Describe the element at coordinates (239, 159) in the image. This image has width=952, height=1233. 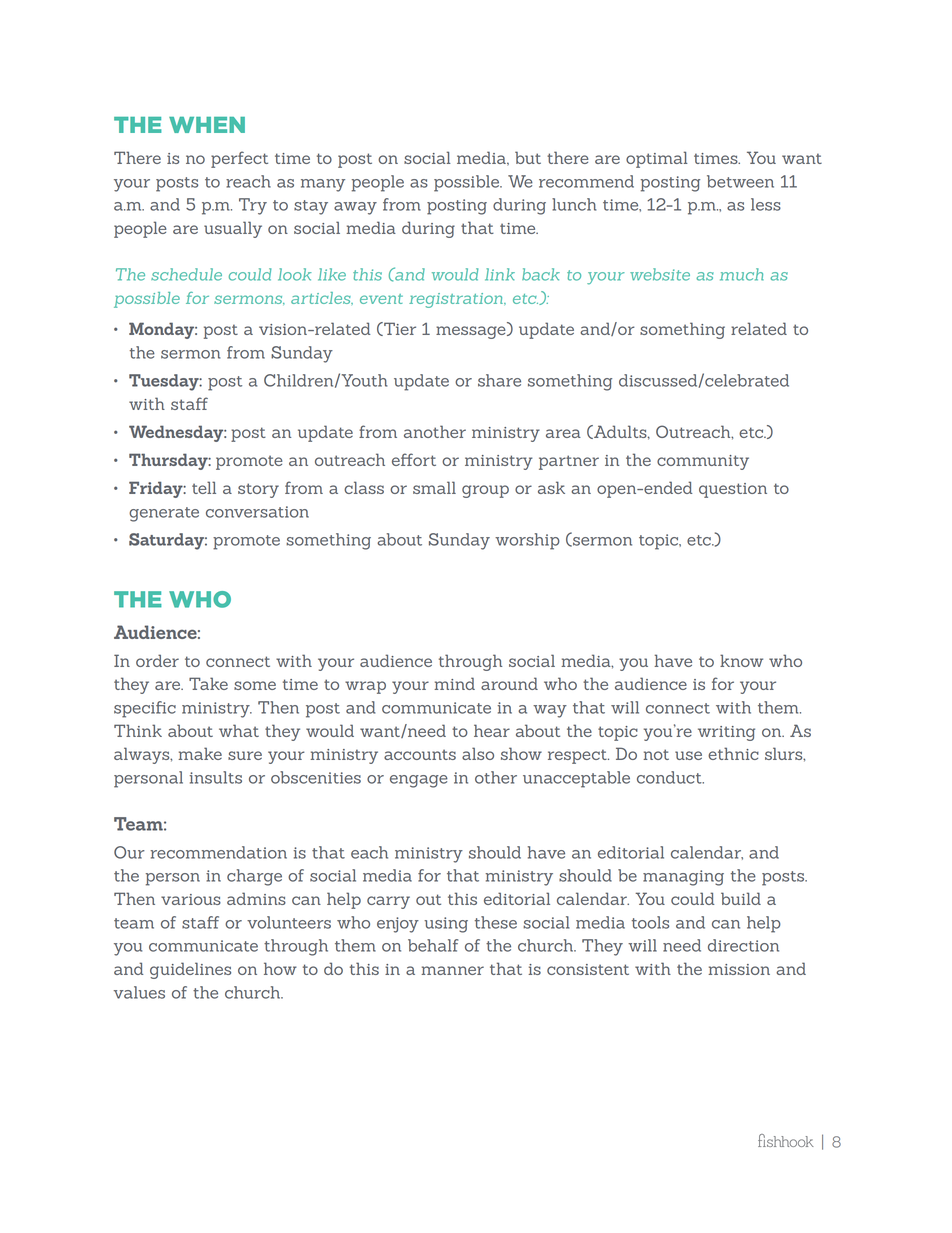
I see `perfect` at that location.
